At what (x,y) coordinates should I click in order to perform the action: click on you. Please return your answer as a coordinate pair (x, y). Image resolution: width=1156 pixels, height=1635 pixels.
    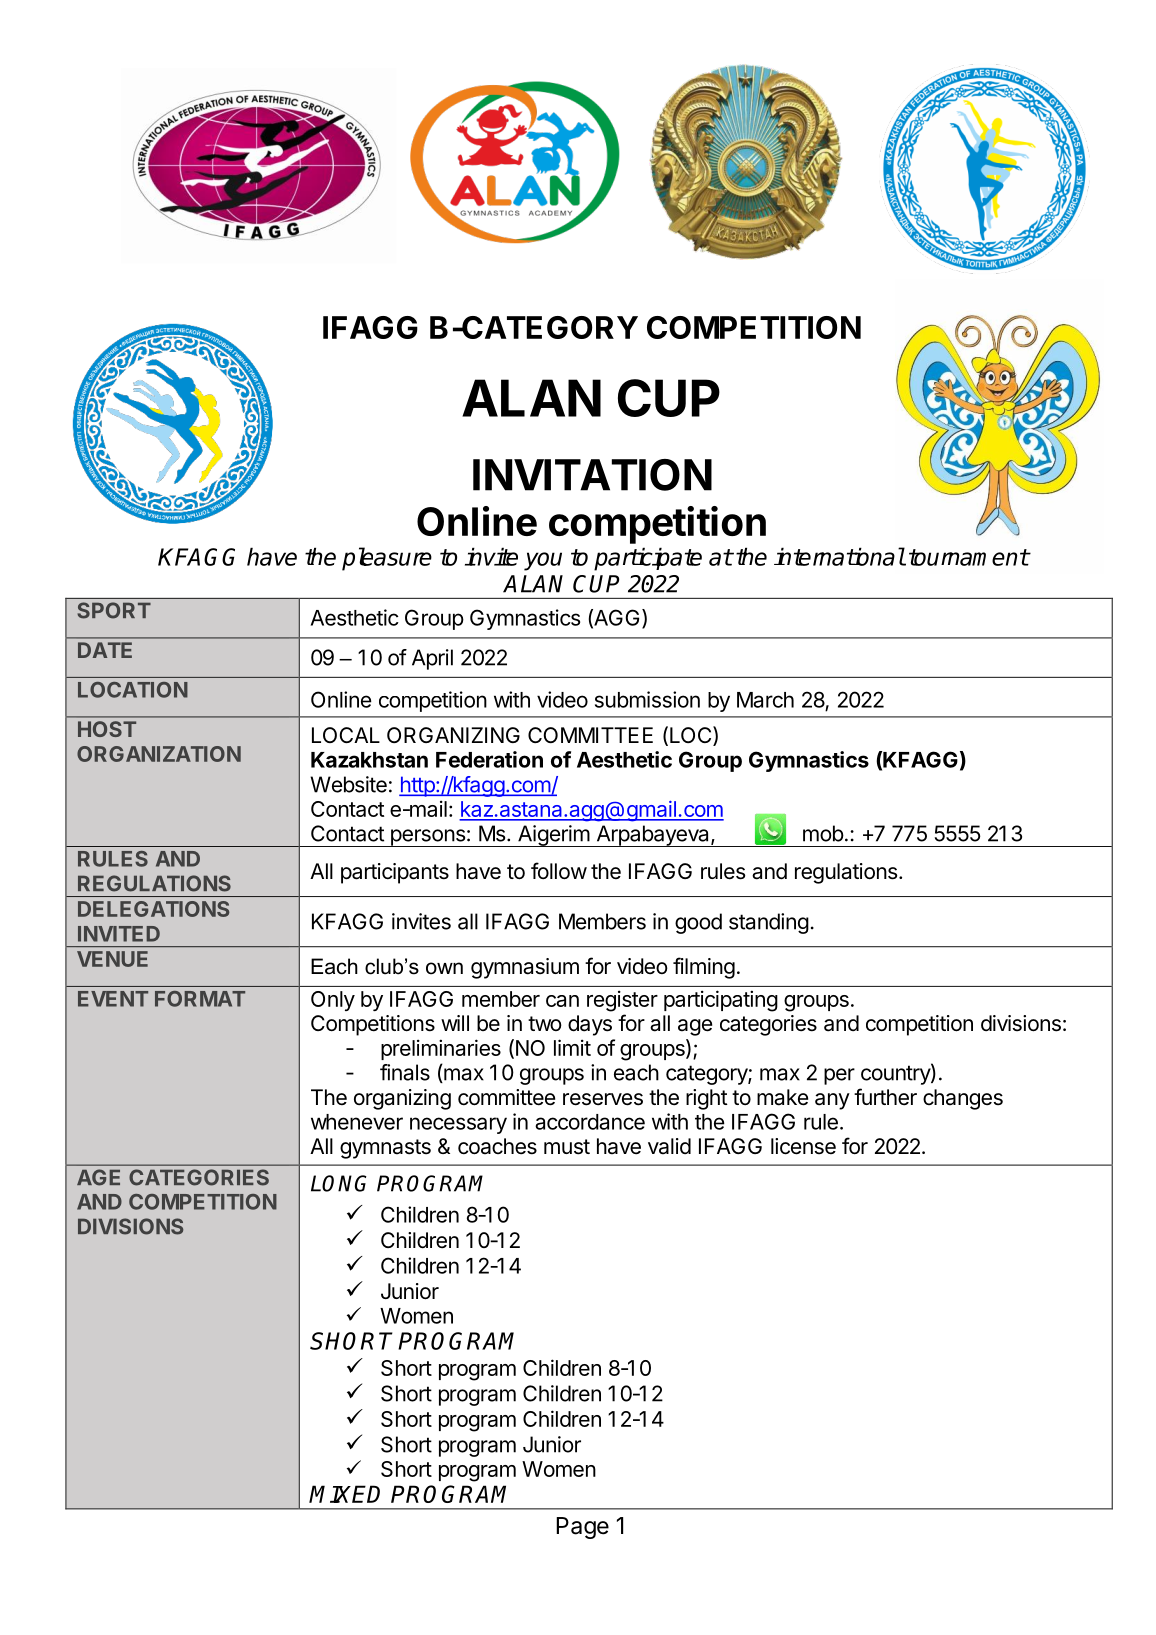
    Looking at the image, I should click on (543, 561).
